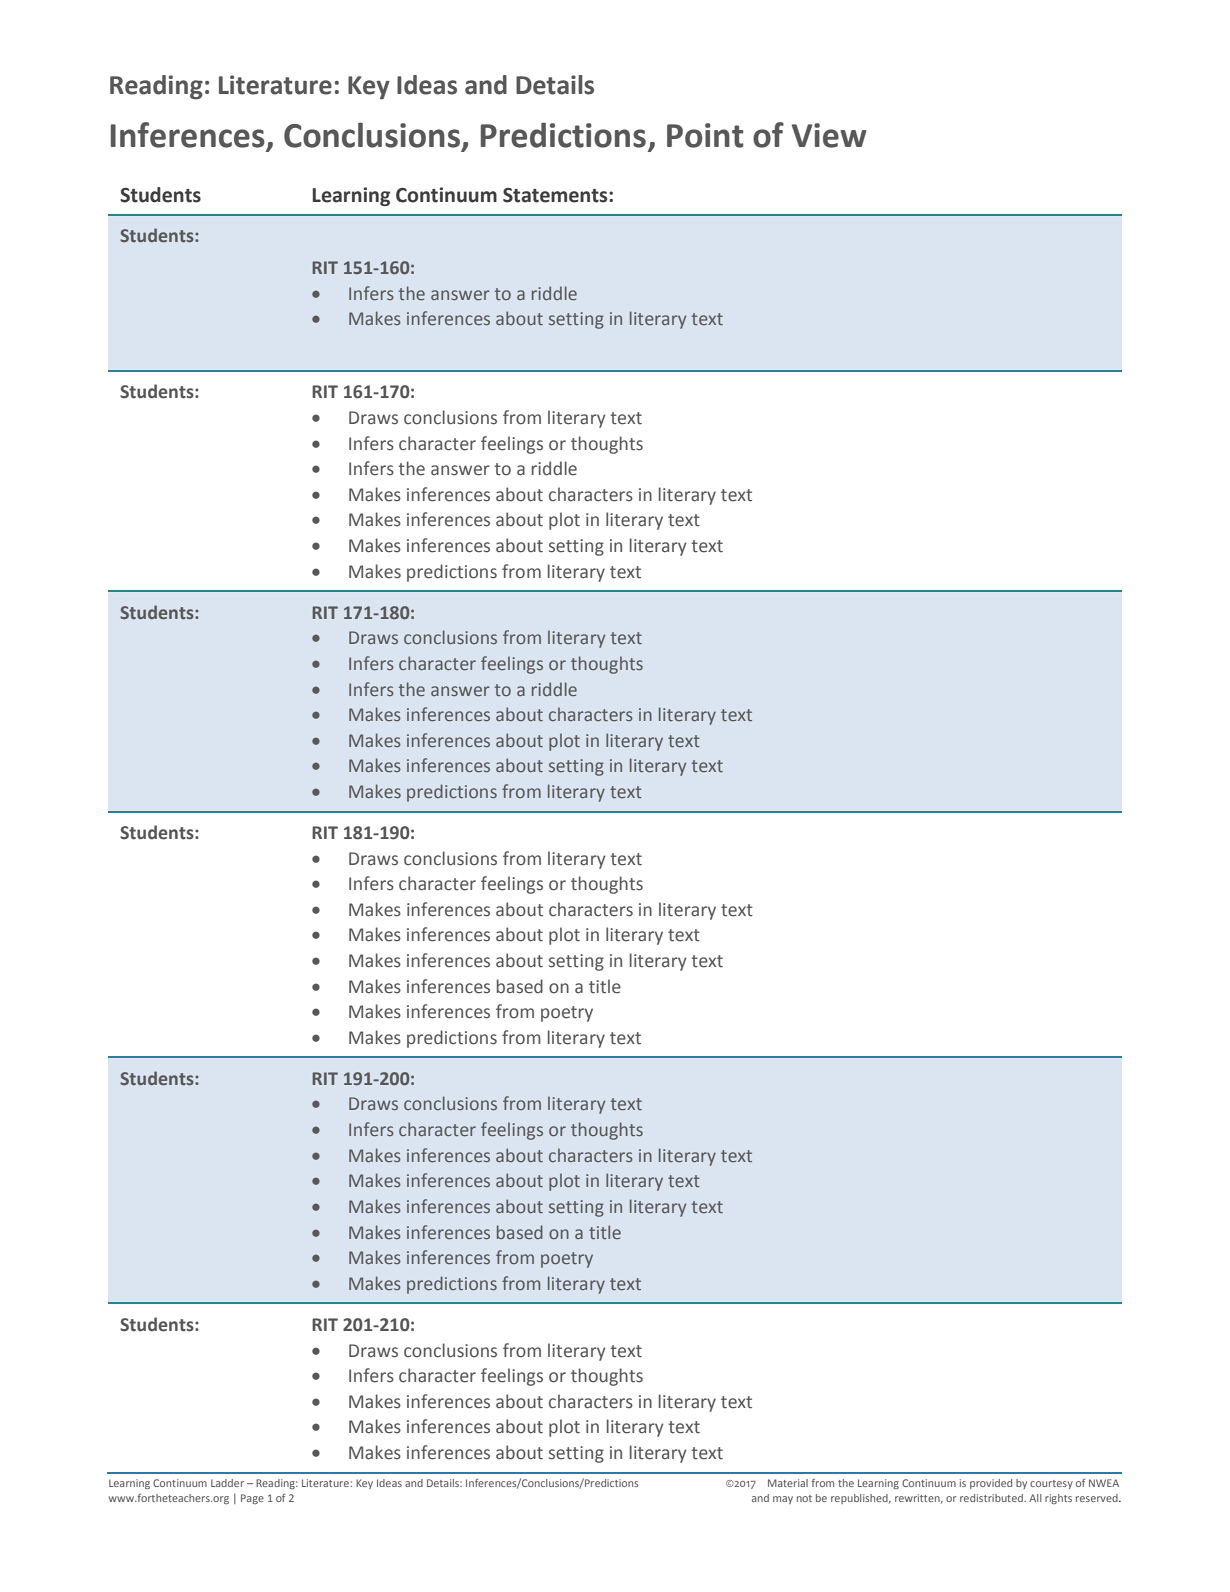  I want to click on redistributed, so click(992, 1498).
